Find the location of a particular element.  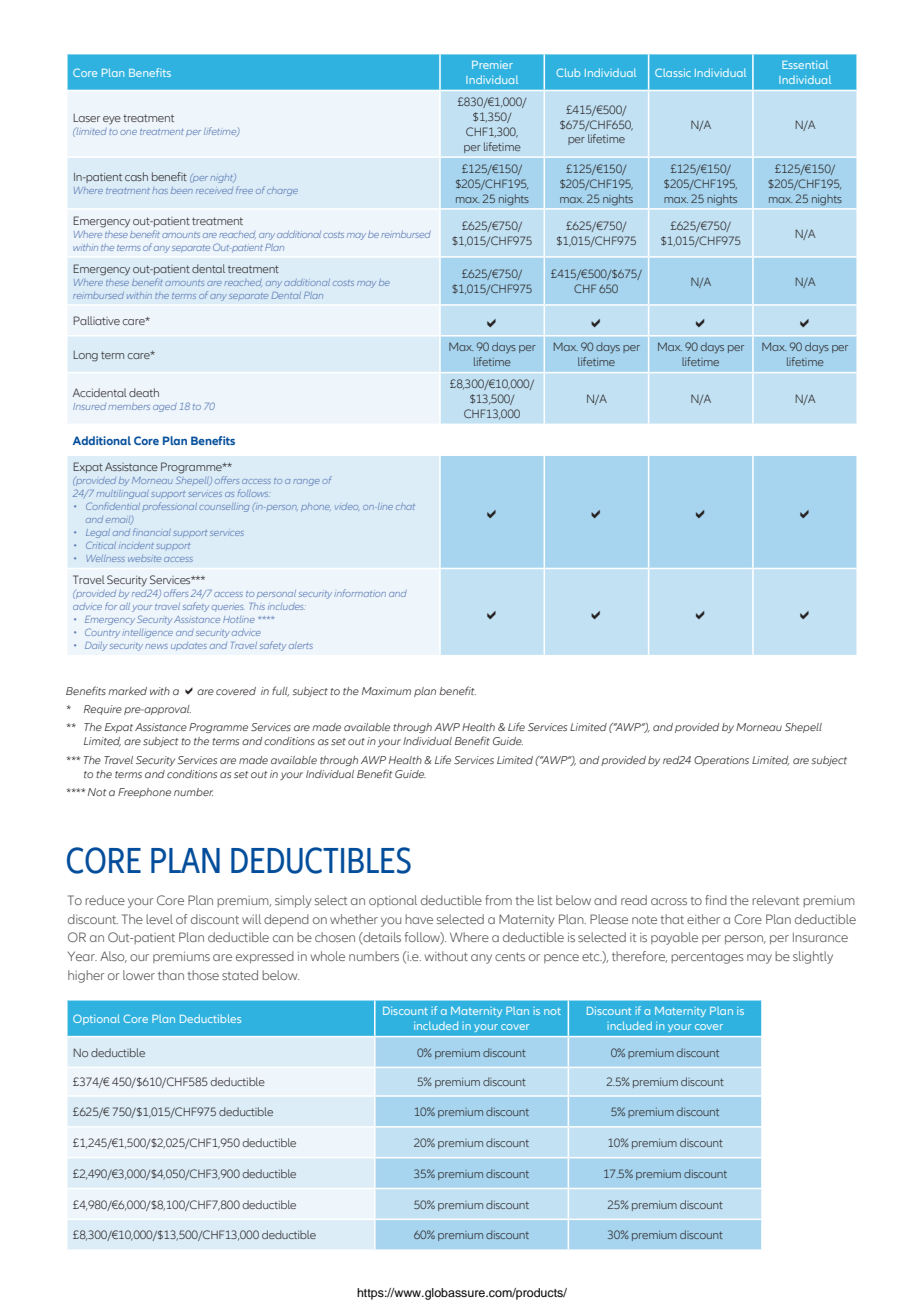

Classic is located at coordinates (673, 72).
